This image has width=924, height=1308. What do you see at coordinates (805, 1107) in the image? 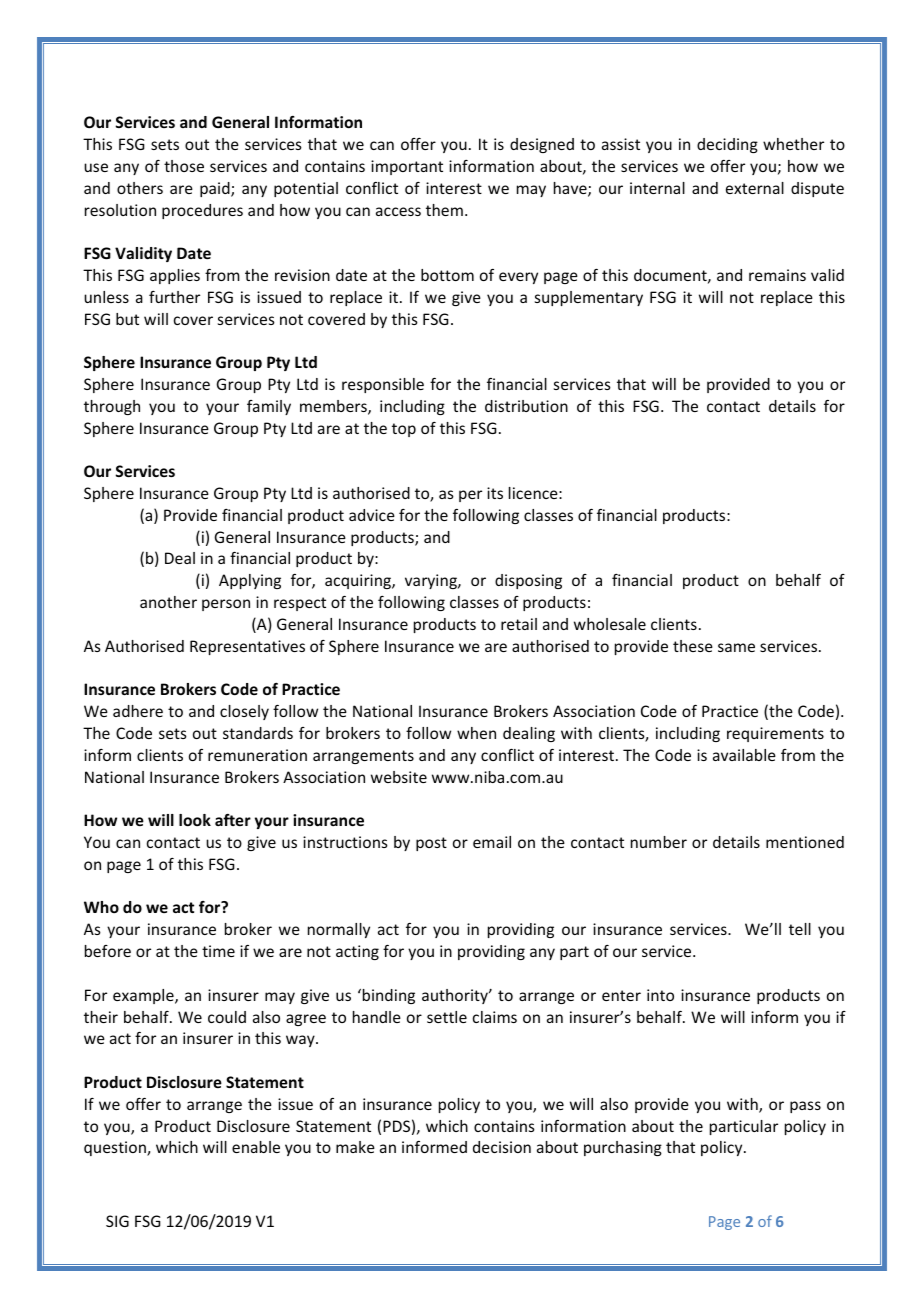
I see `pass` at bounding box center [805, 1107].
